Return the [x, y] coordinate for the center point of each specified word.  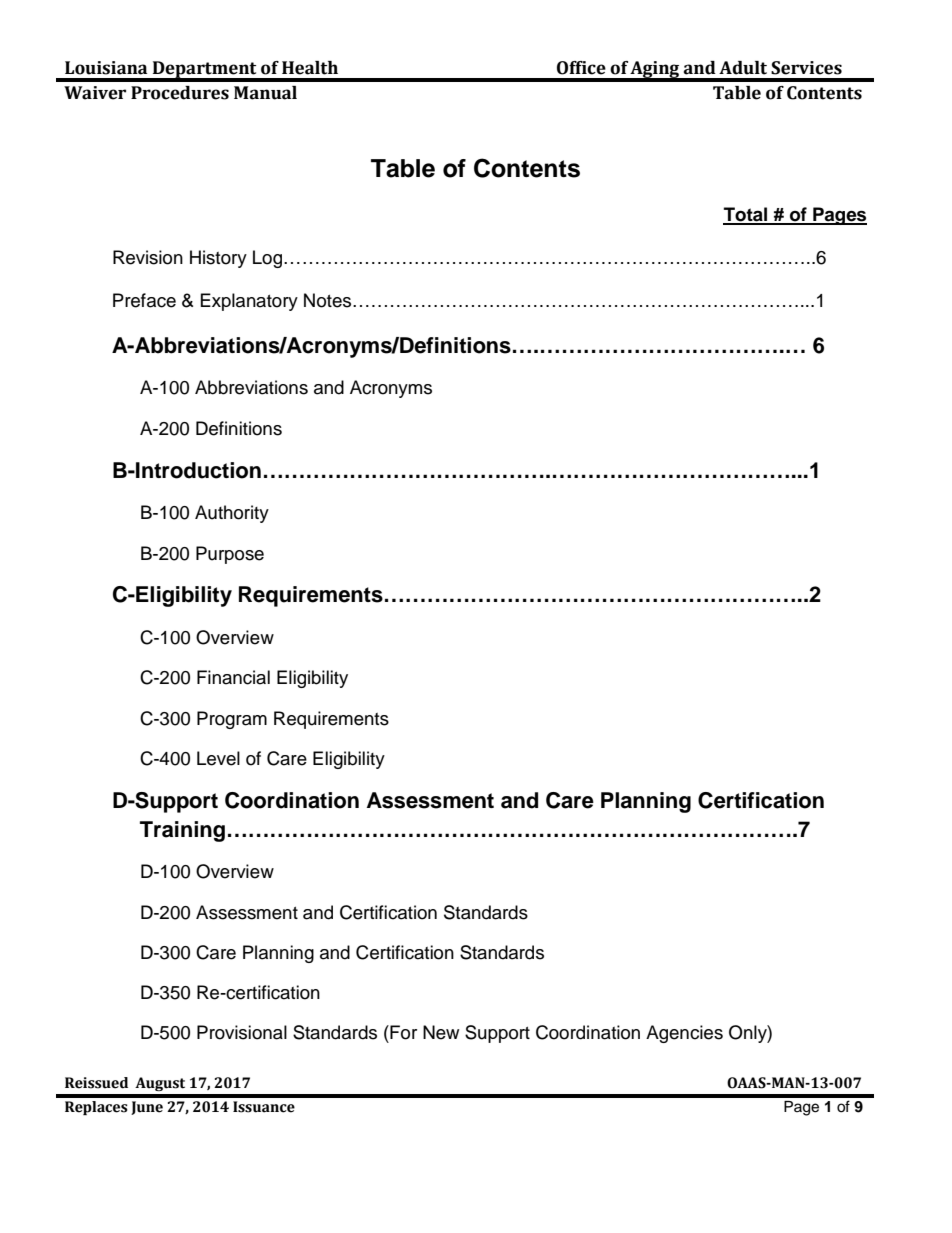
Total [746, 215]
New [441, 1032]
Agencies [684, 1034]
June [147, 1108]
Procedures [180, 93]
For [402, 1032]
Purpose [230, 555]
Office [581, 68]
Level [218, 758]
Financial [233, 677]
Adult [743, 68]
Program [232, 720]
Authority [232, 514]
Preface [144, 300]
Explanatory [249, 302]
